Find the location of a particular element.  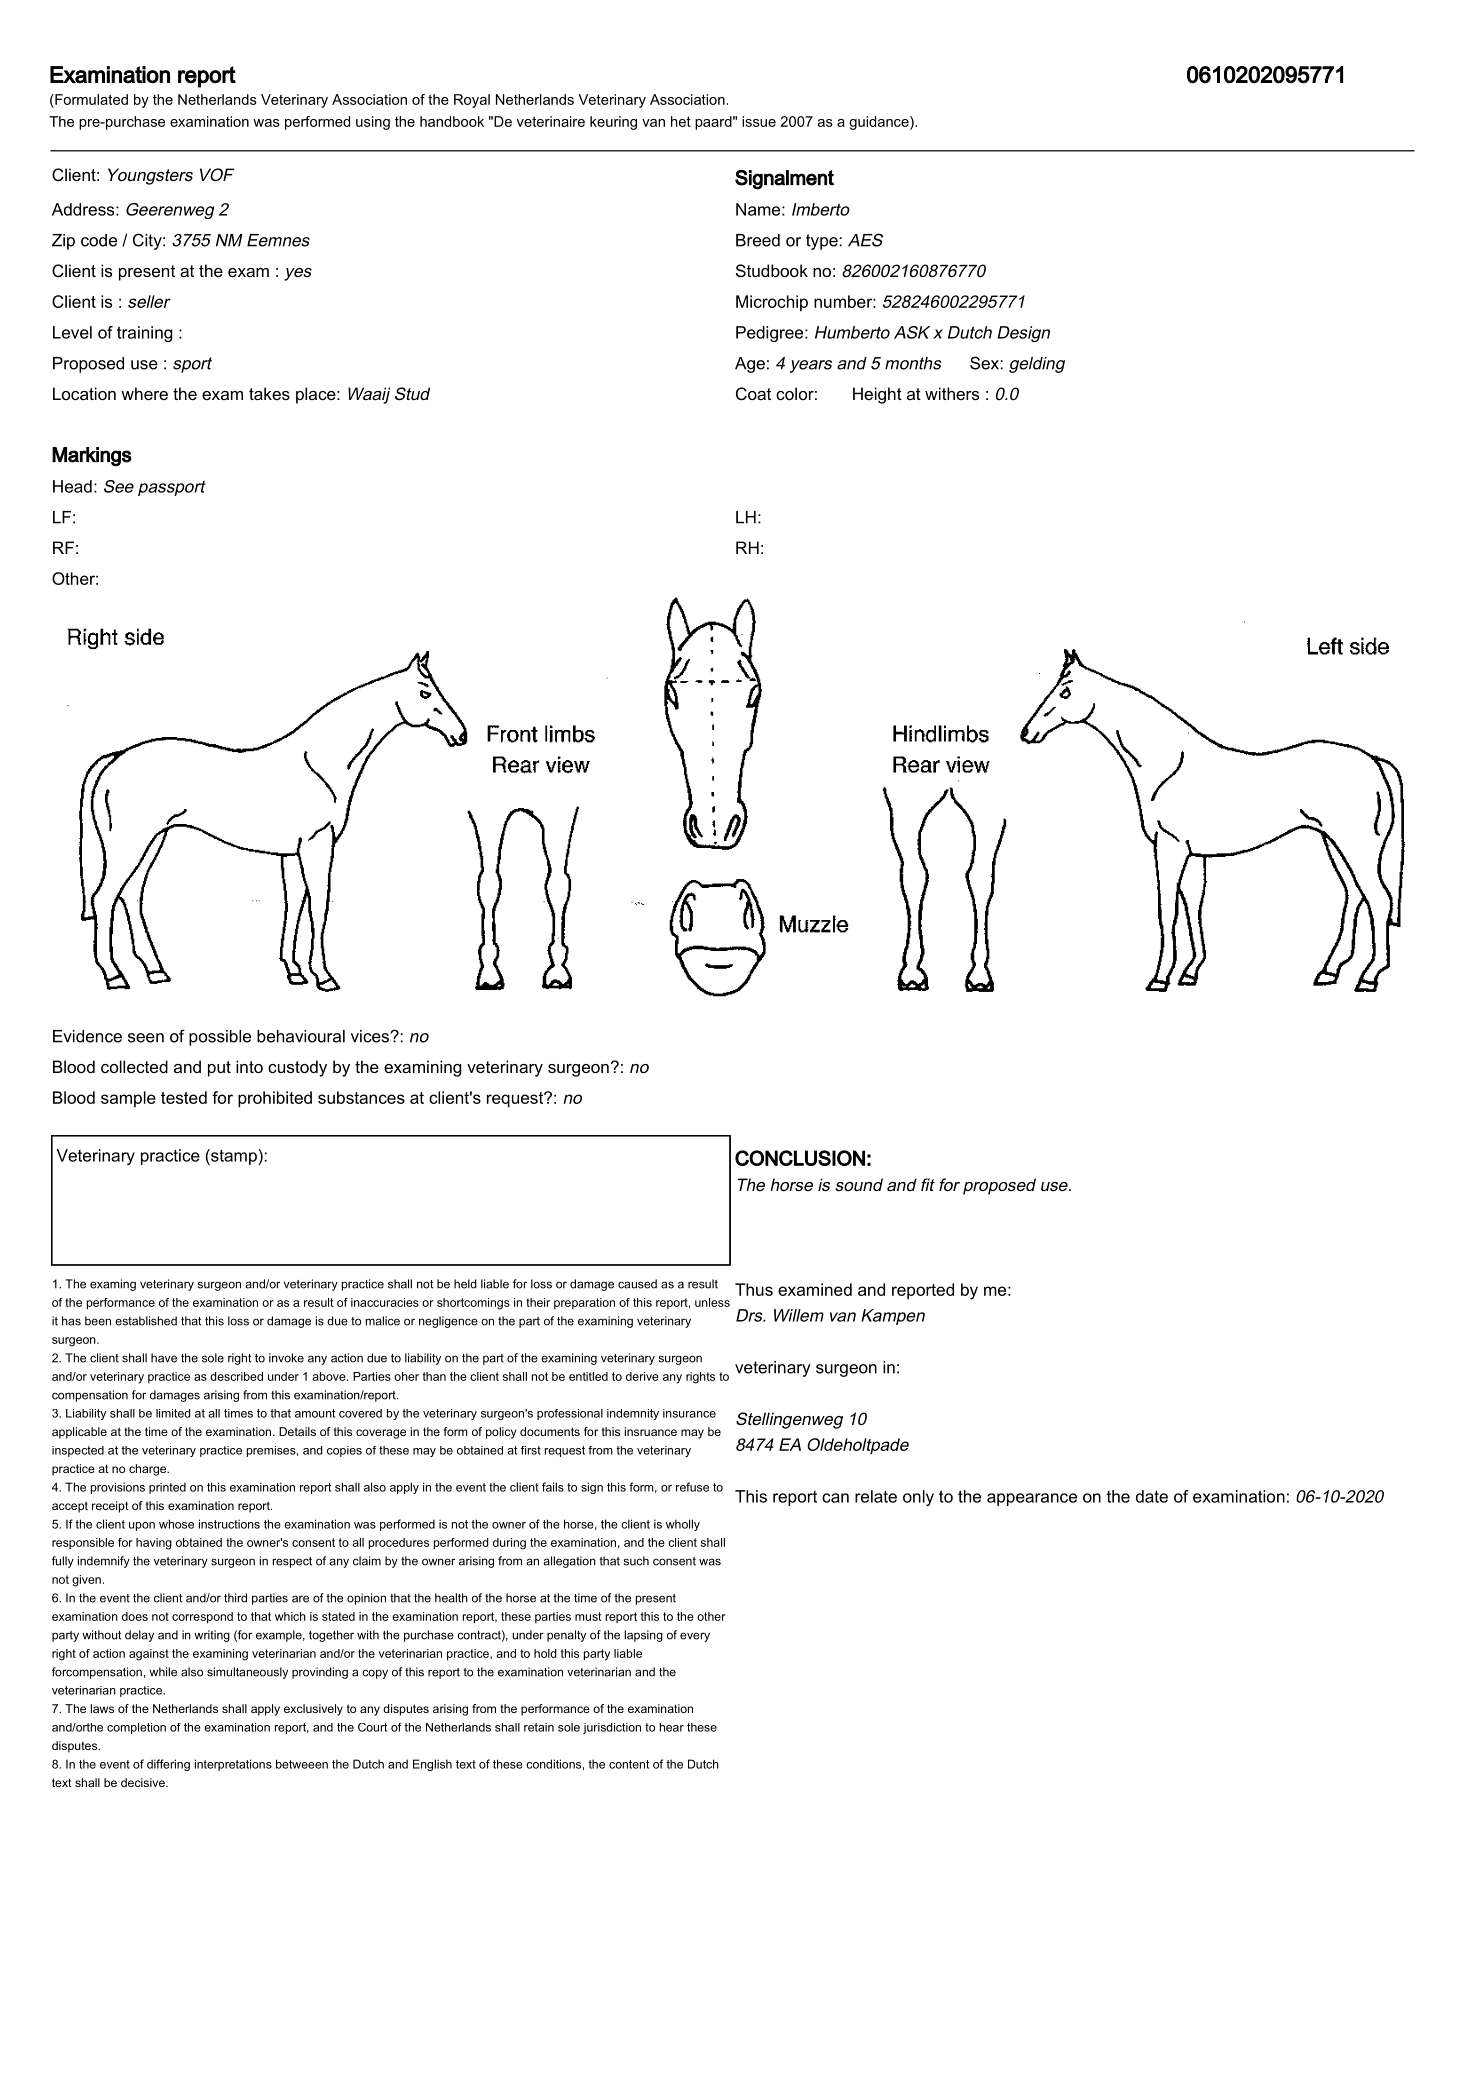

substances is located at coordinates (361, 1097).
